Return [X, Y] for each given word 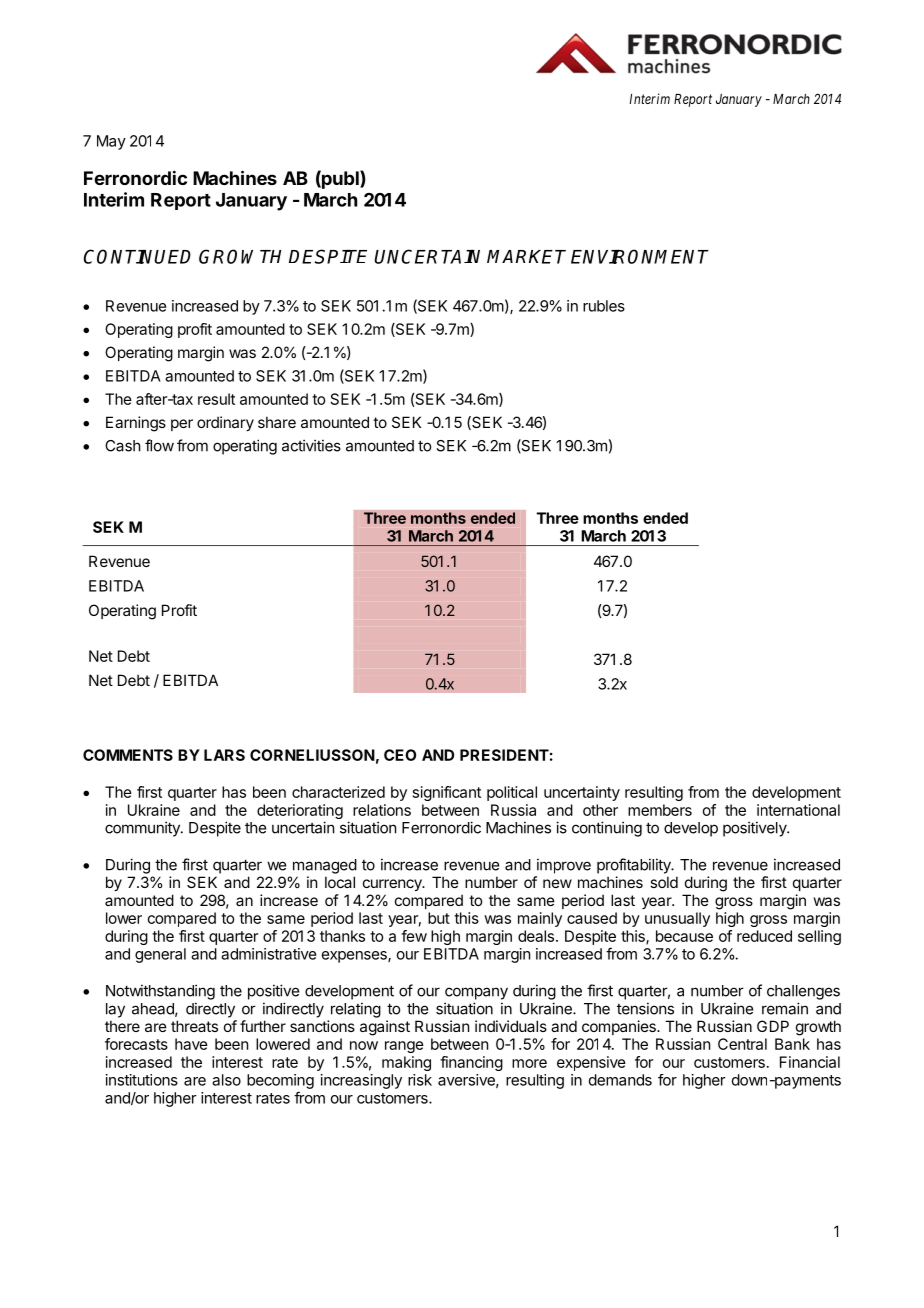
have [191, 1044]
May [111, 142]
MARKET [526, 257]
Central [742, 1044]
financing [471, 1063]
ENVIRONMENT [640, 256]
